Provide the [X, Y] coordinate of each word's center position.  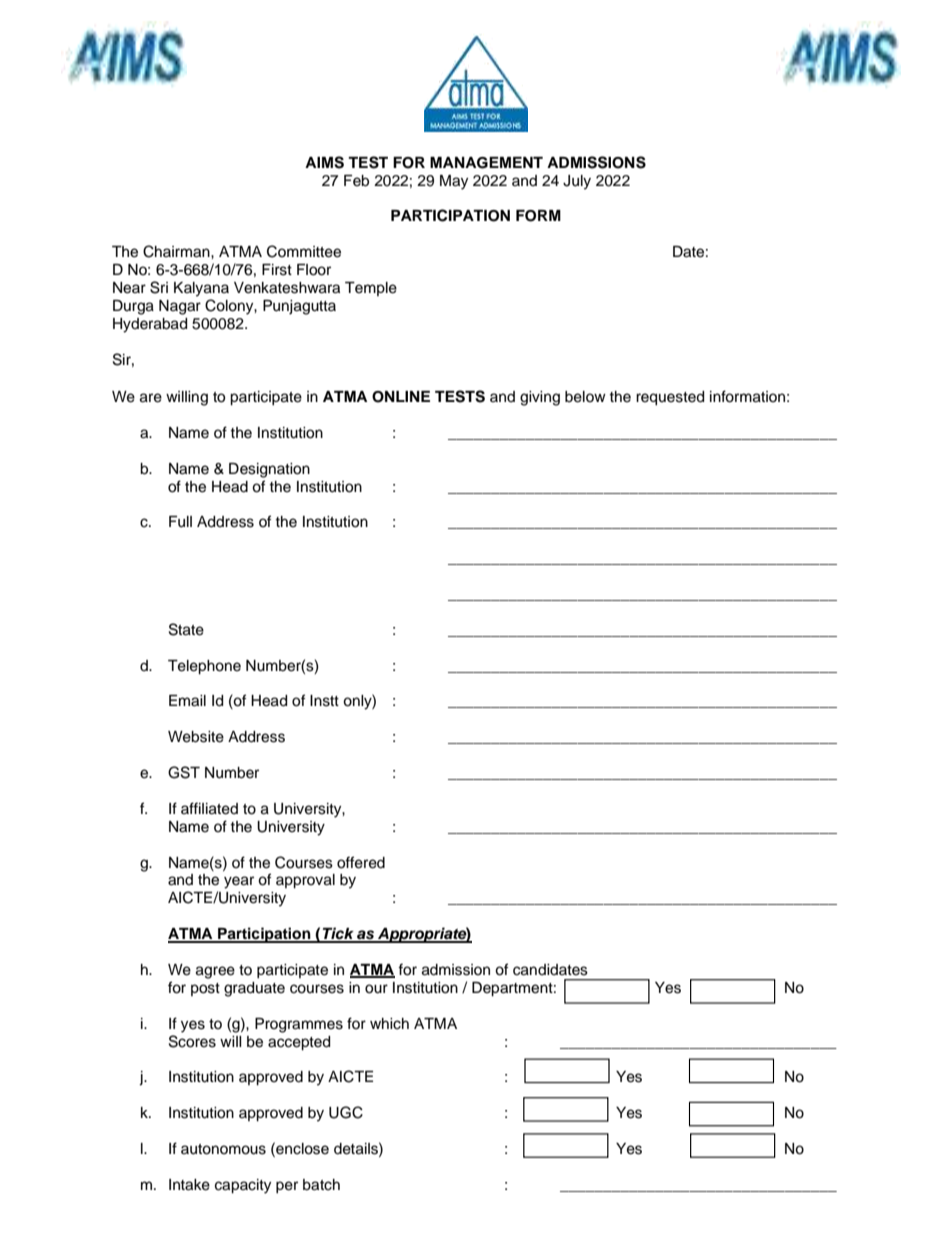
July [577, 182]
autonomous [223, 1149]
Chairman [177, 251]
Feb [356, 181]
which [389, 1024]
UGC [346, 1112]
